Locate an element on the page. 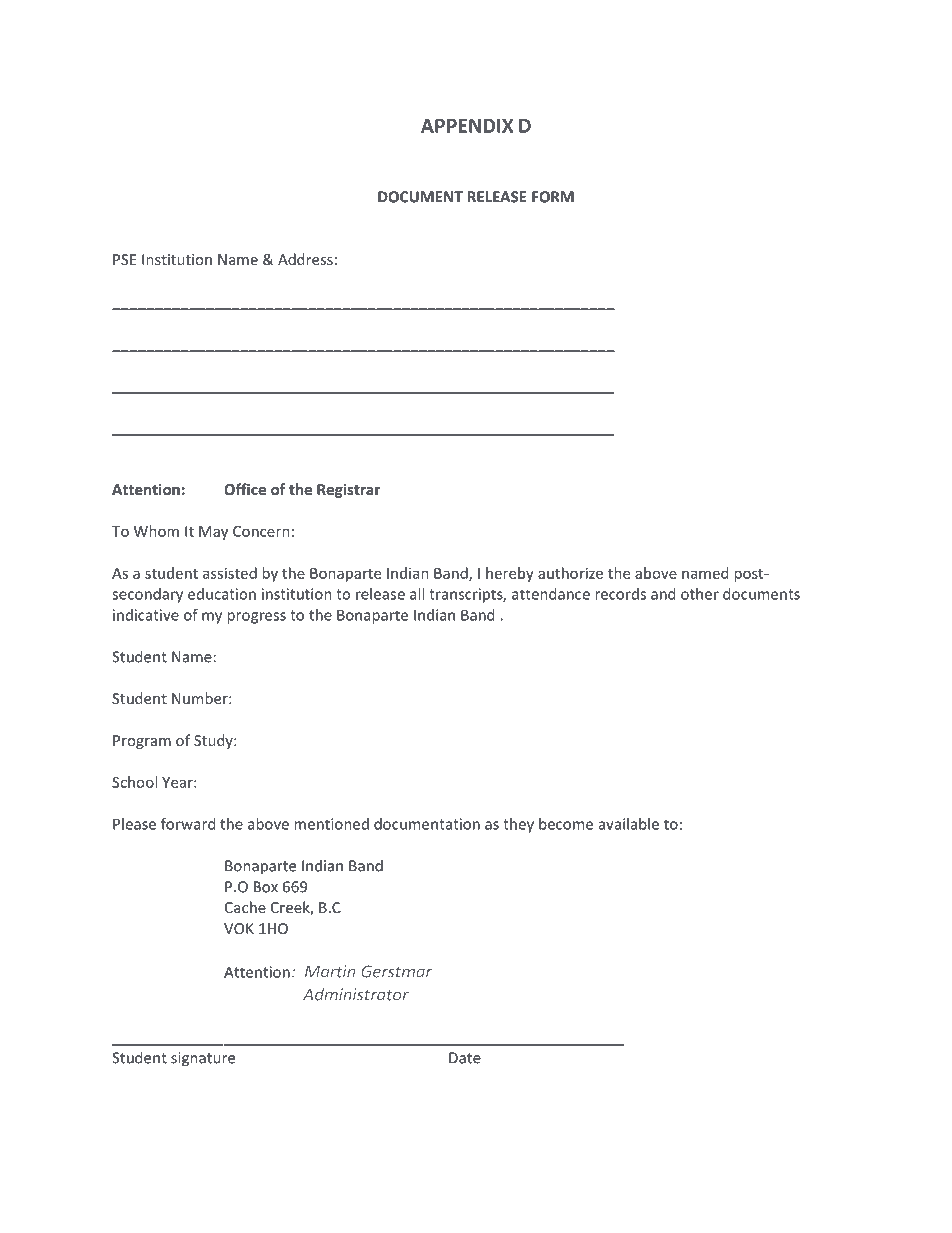  forward is located at coordinates (188, 824).
